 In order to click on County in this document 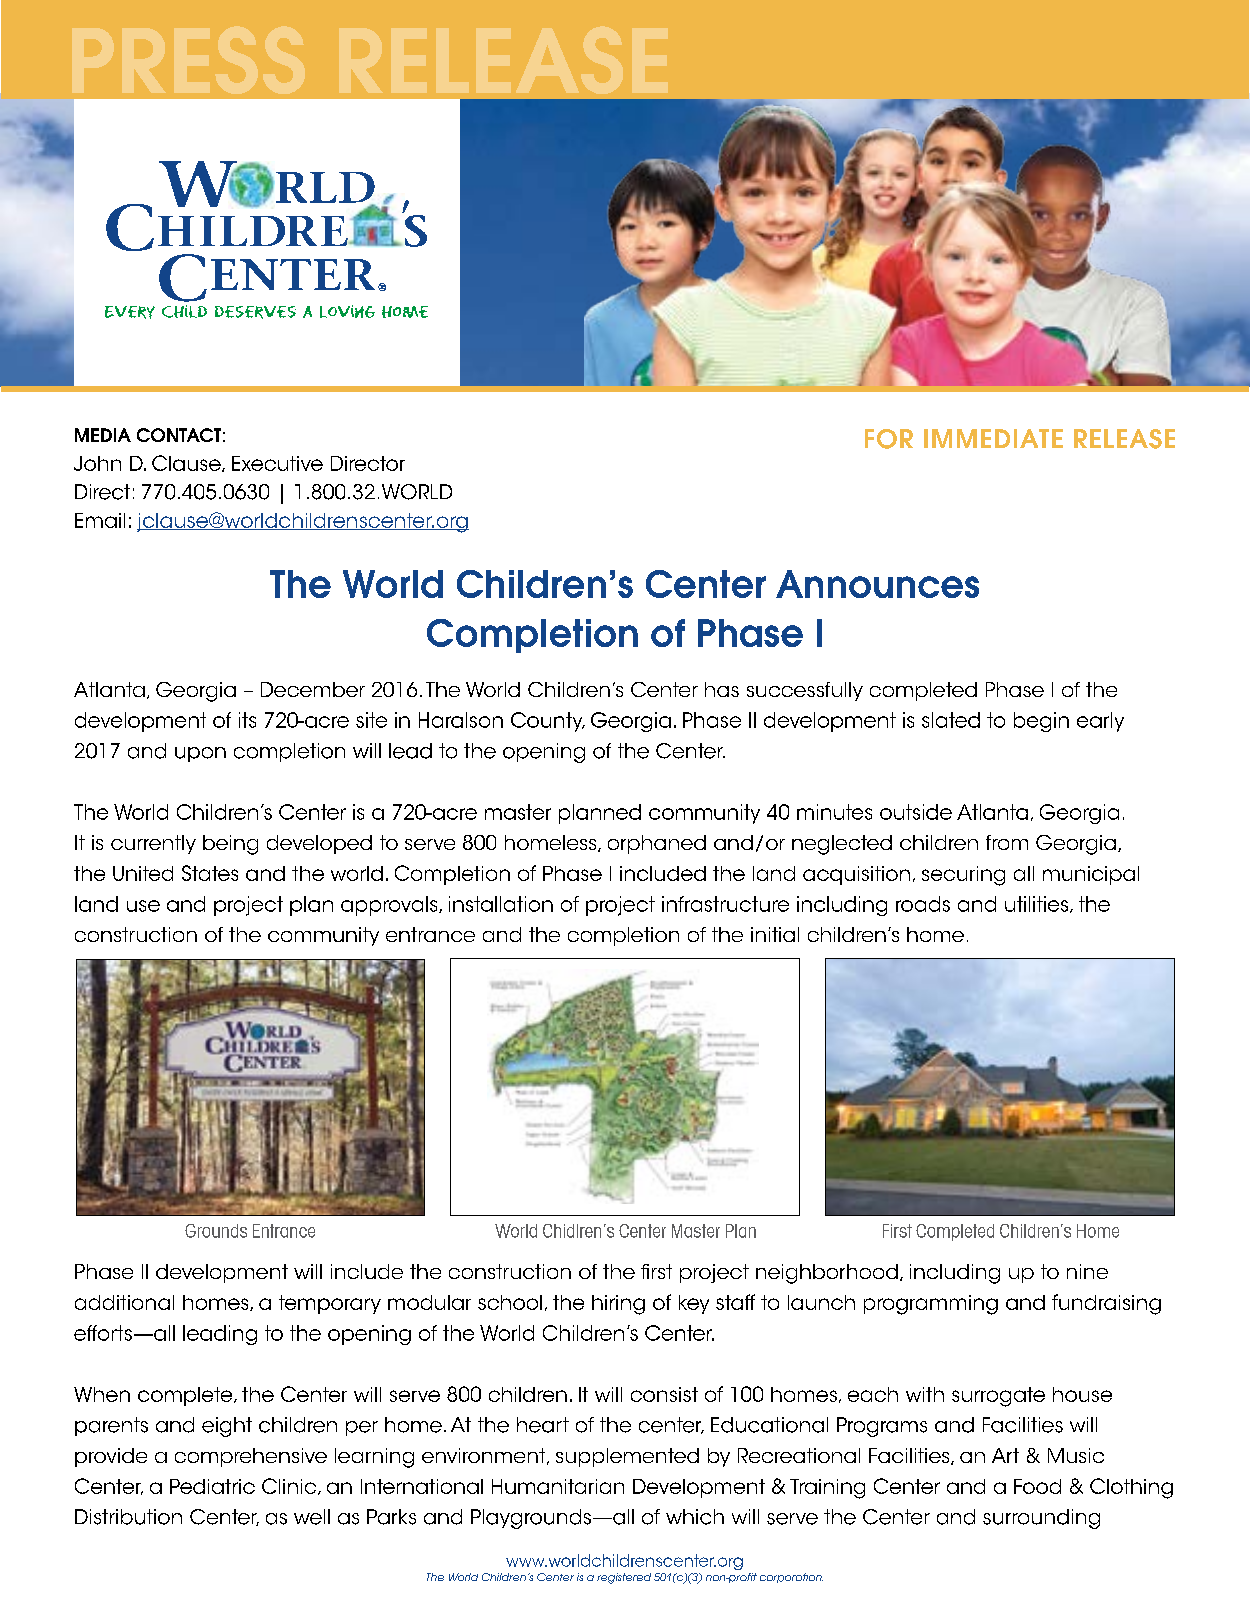, I will do `click(548, 722)`.
